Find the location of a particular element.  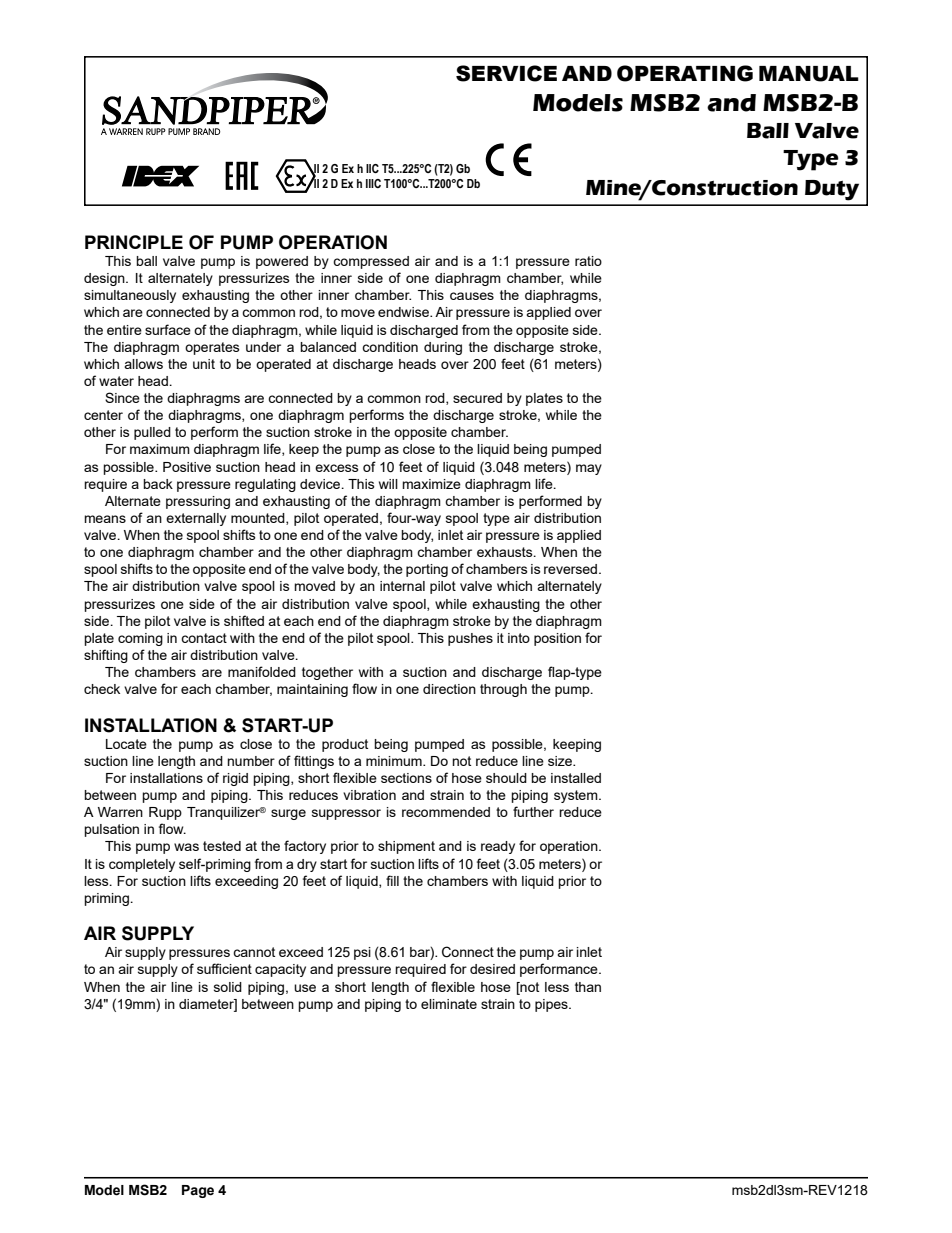

pushes is located at coordinates (470, 639).
